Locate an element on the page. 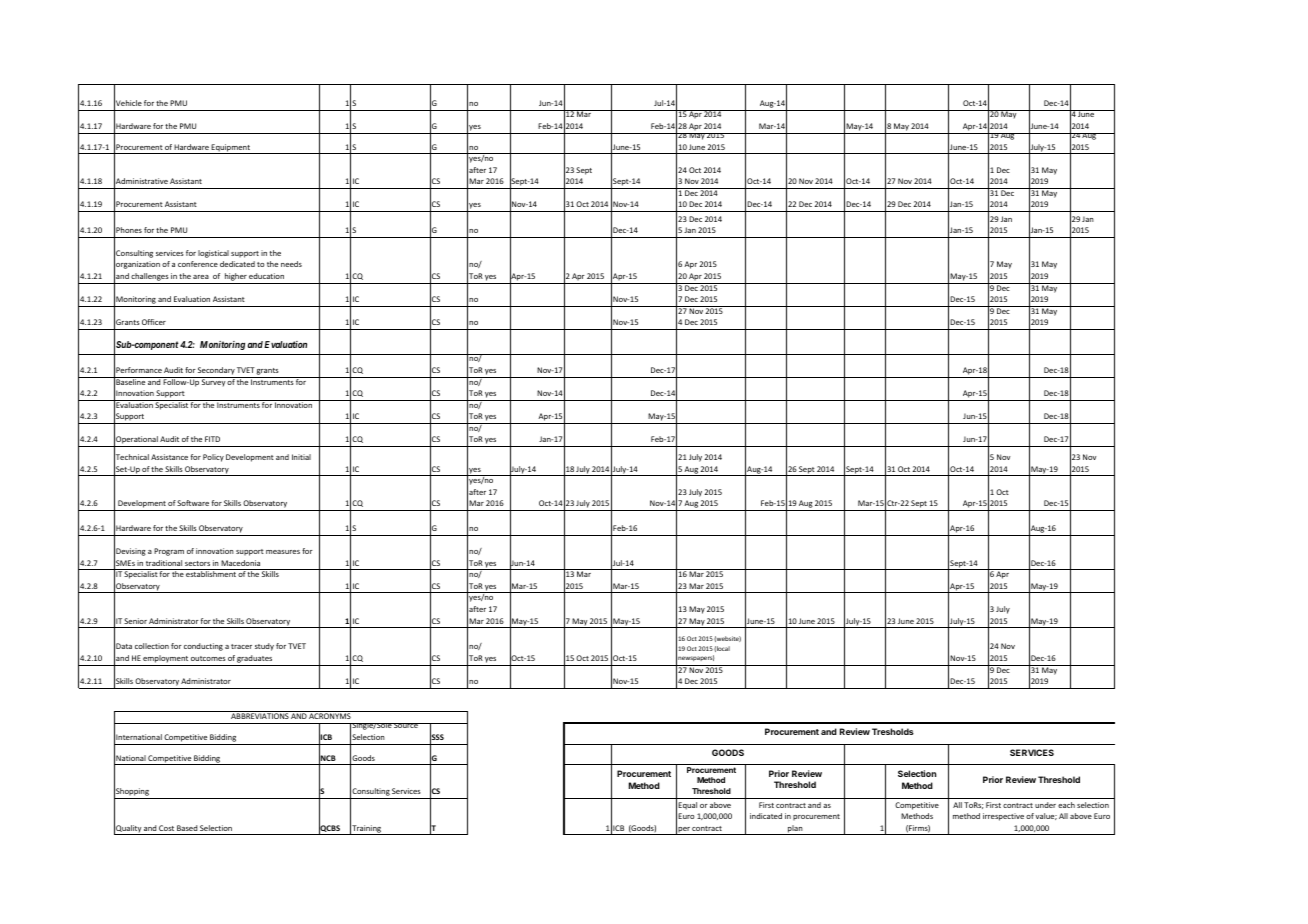 The image size is (1308, 924). Based is located at coordinates (187, 828).
